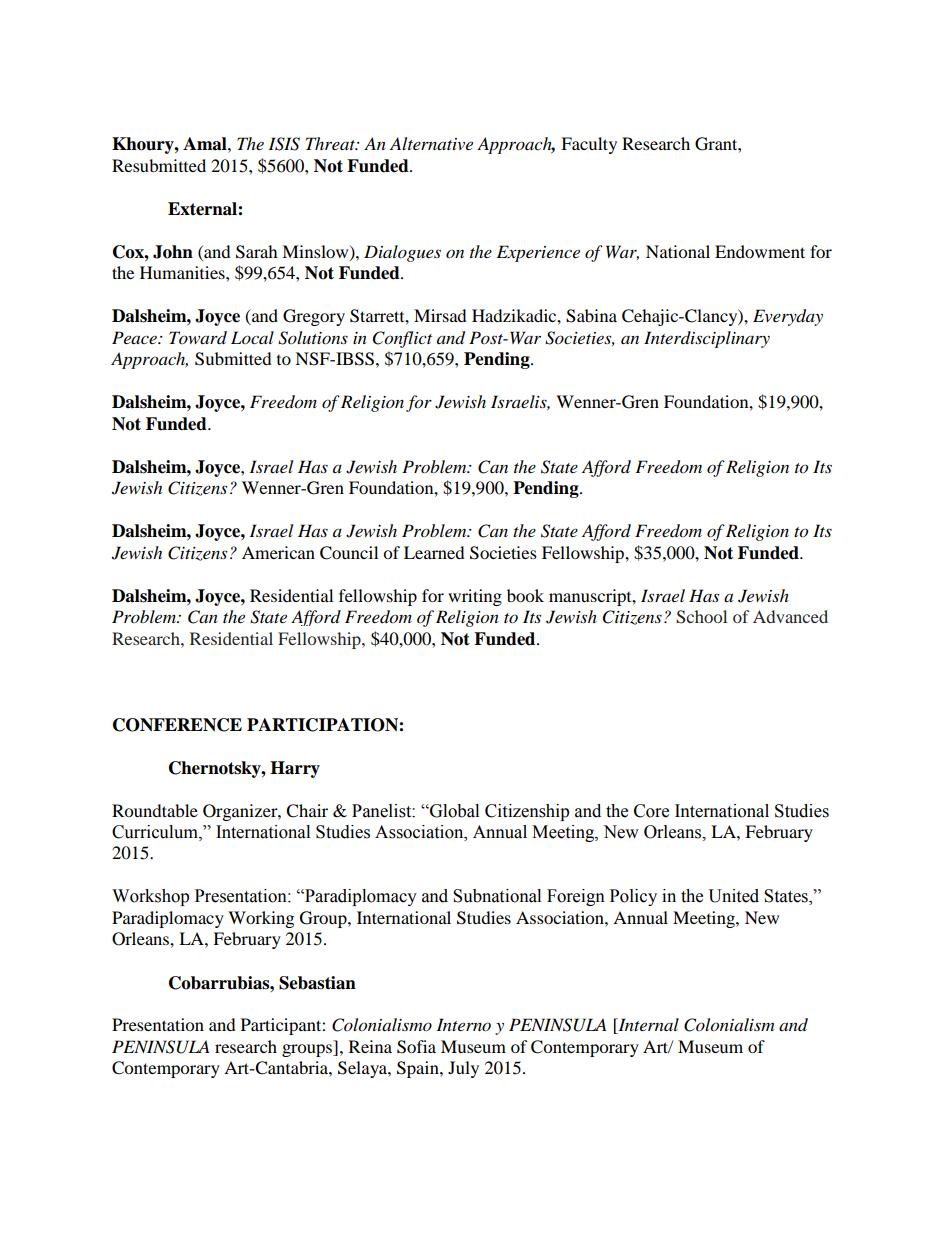 The image size is (952, 1233). Describe the element at coordinates (701, 617) in the screenshot. I see `School` at that location.
